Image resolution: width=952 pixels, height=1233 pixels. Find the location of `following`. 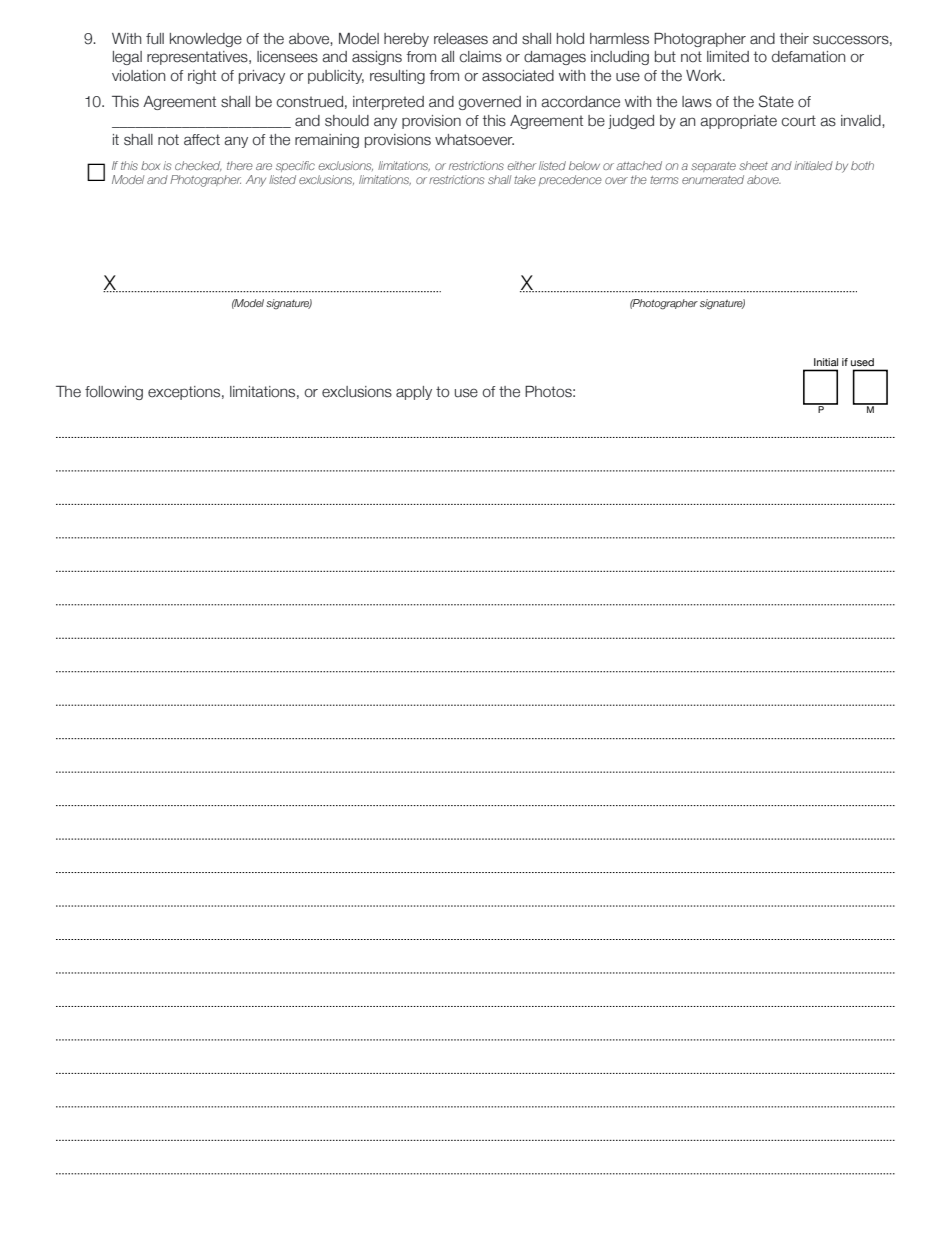

following is located at coordinates (114, 393).
